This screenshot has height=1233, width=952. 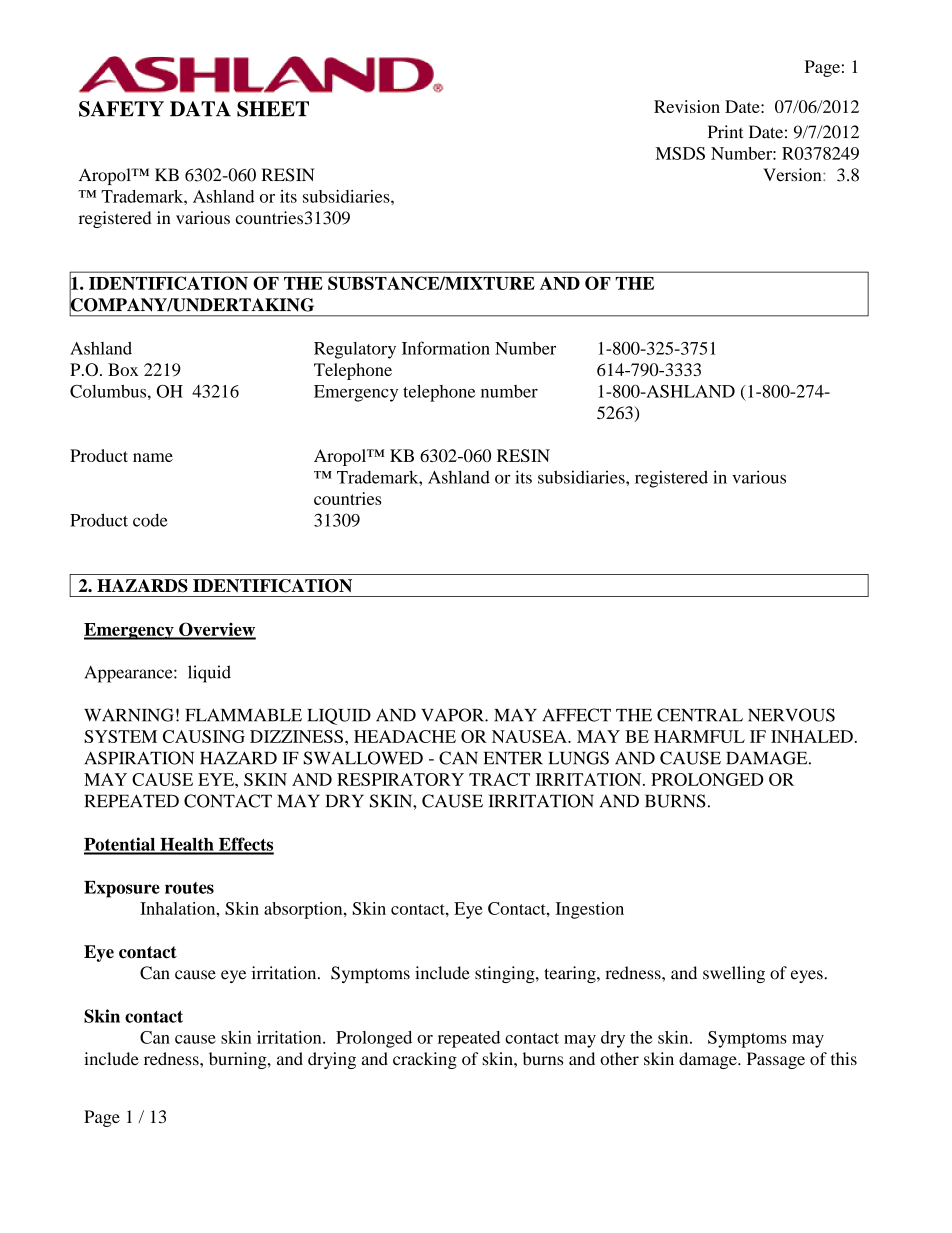 What do you see at coordinates (680, 153) in the screenshot?
I see `MSDS` at bounding box center [680, 153].
